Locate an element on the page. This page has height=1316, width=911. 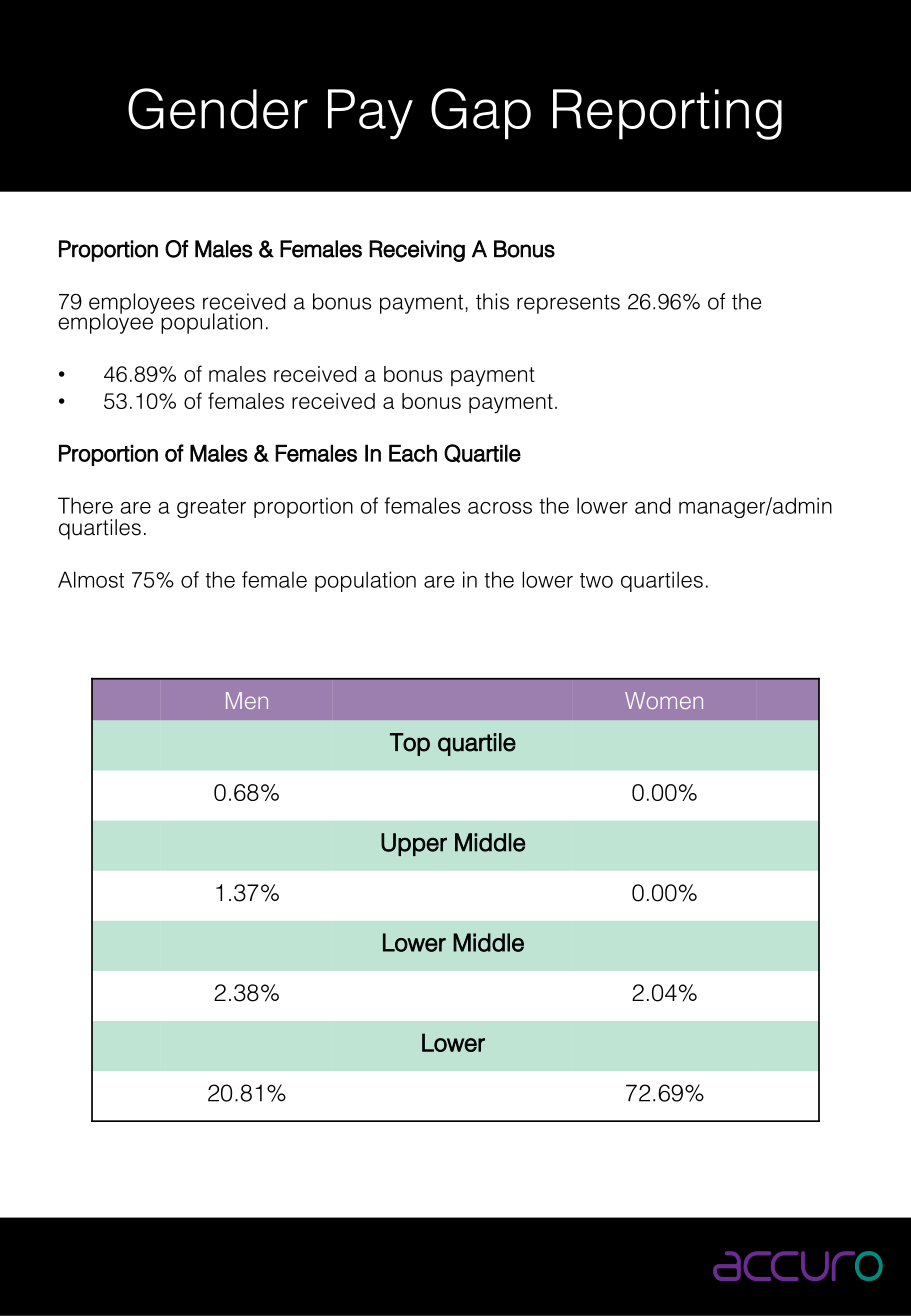
There is located at coordinates (85, 505).
